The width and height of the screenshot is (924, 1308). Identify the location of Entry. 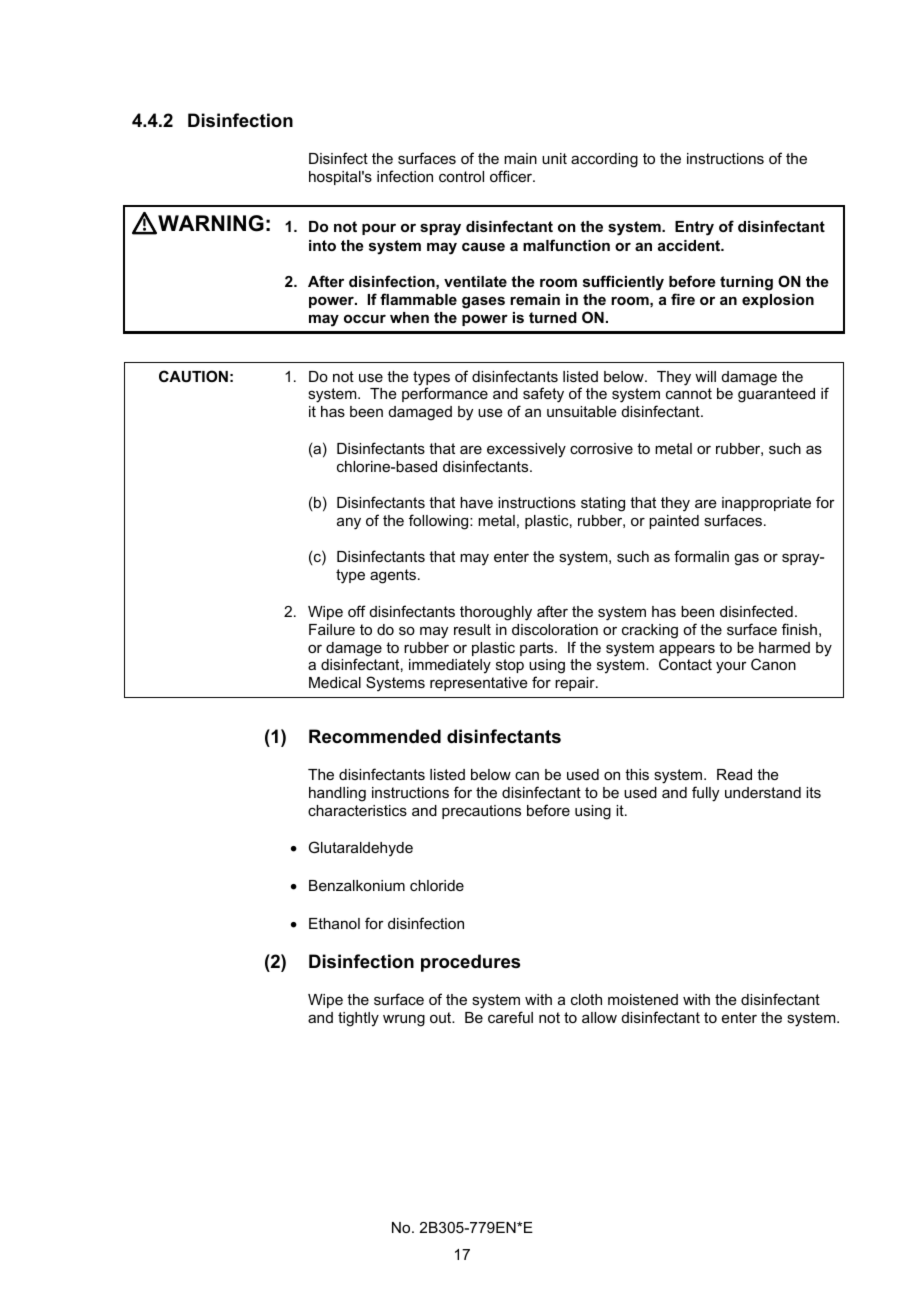
(694, 228).
